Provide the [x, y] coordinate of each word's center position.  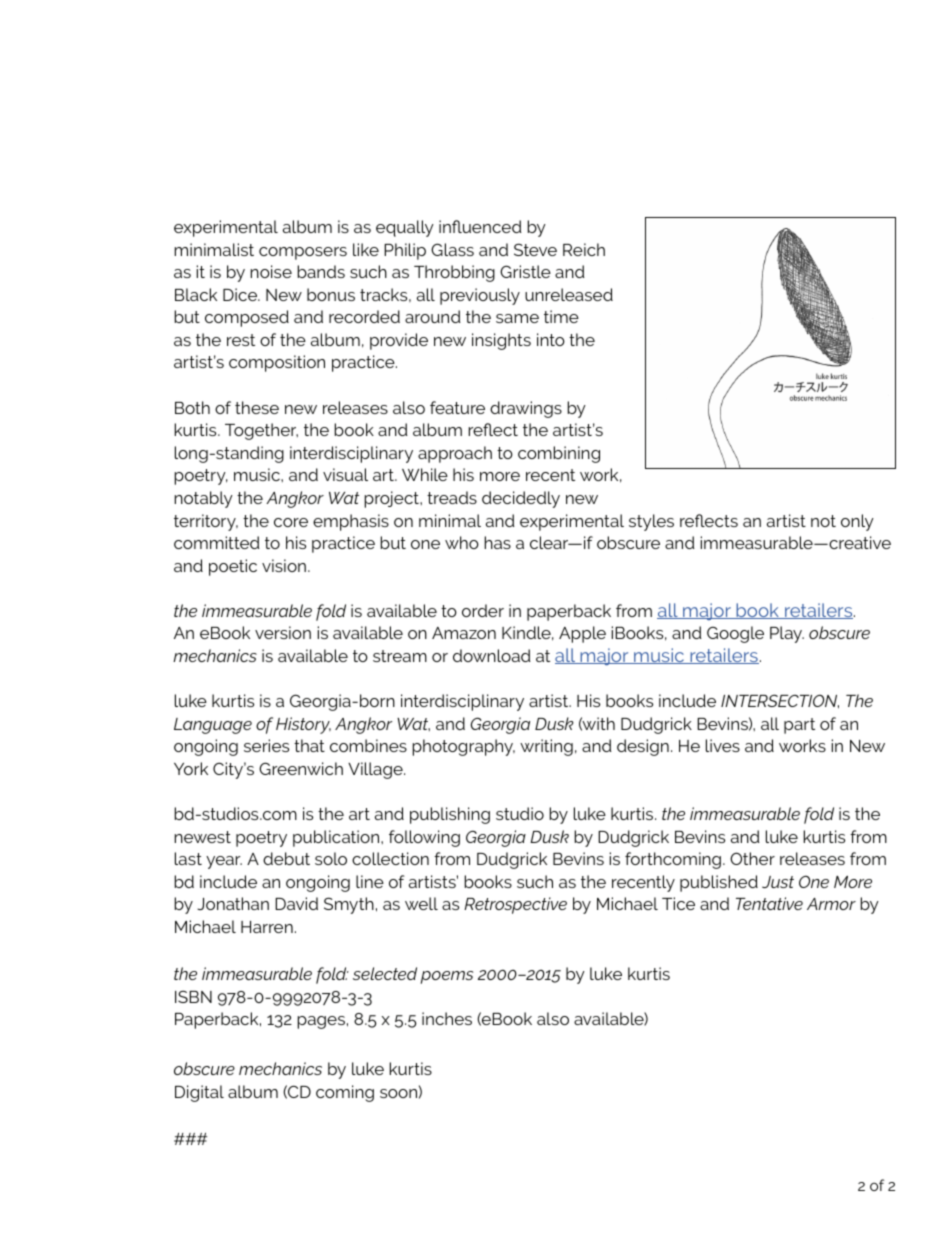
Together [261, 431]
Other [752, 858]
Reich [584, 249]
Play [787, 634]
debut [286, 858]
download [492, 655]
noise [271, 271]
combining [559, 454]
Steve [535, 249]
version [283, 632]
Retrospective [515, 905]
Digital [199, 1093]
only [857, 522]
